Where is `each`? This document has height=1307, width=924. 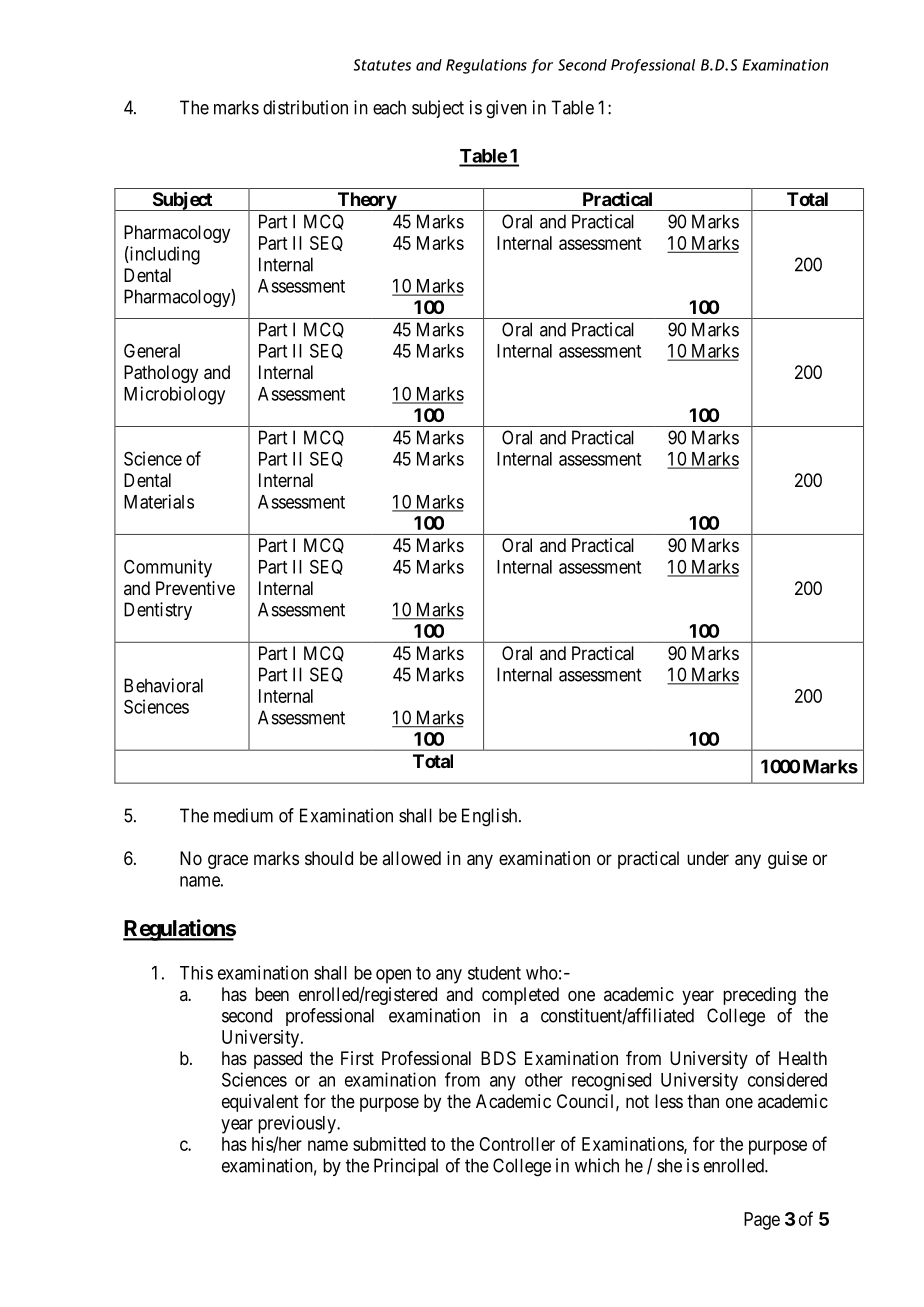 each is located at coordinates (389, 107).
